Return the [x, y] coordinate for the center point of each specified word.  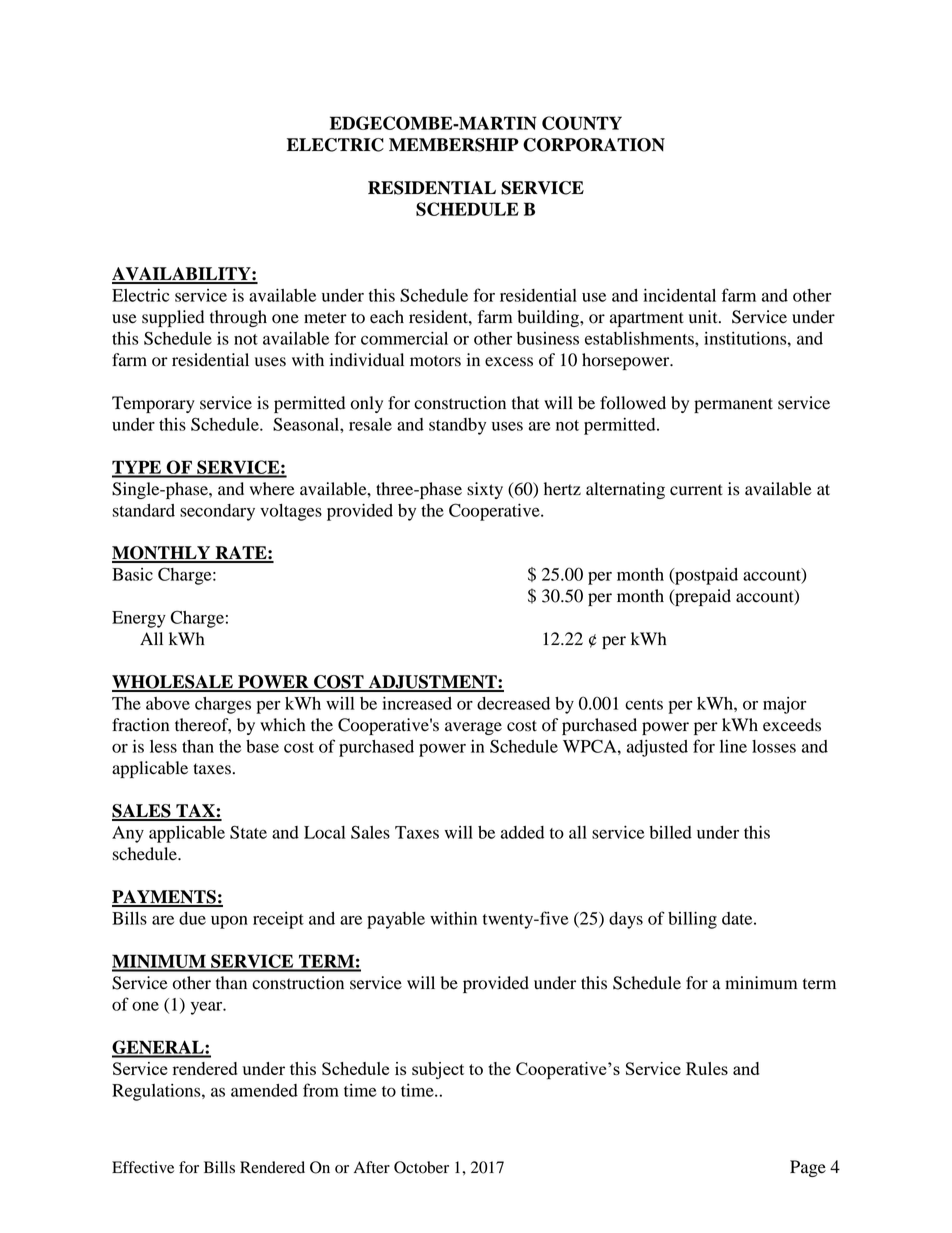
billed [670, 832]
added [522, 832]
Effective [143, 1167]
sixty [485, 490]
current [696, 490]
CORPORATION [594, 145]
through [238, 318]
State [248, 832]
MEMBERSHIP [454, 145]
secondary [217, 512]
